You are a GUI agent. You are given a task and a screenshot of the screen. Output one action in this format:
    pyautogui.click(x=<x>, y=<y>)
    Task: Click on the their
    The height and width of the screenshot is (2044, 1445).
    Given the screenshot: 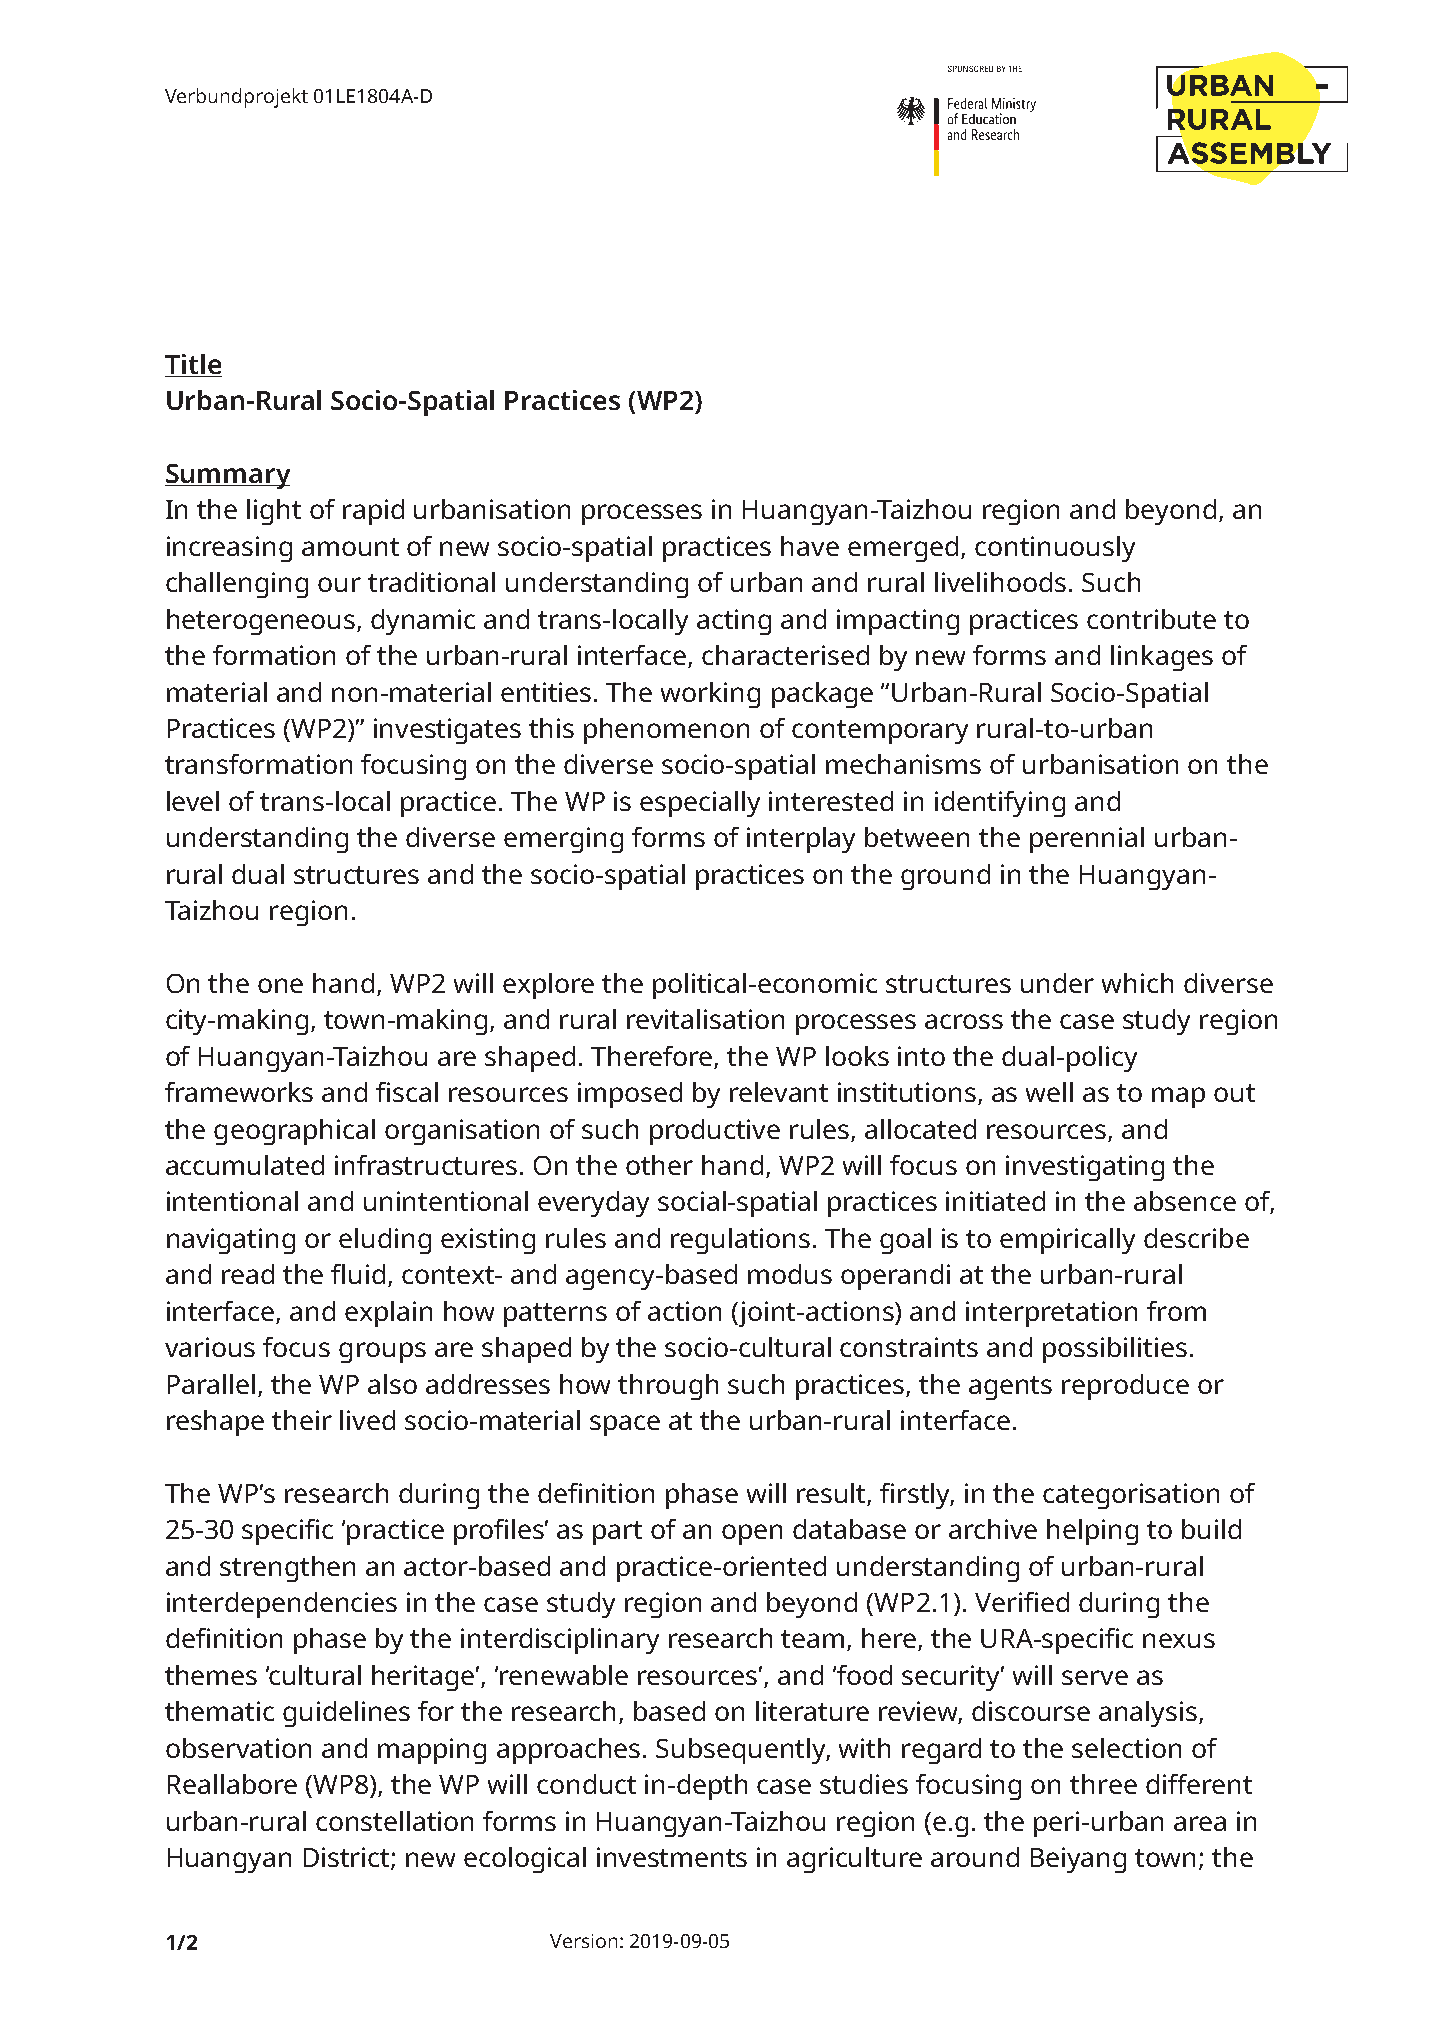 What is the action you would take?
    pyautogui.click(x=302, y=1420)
